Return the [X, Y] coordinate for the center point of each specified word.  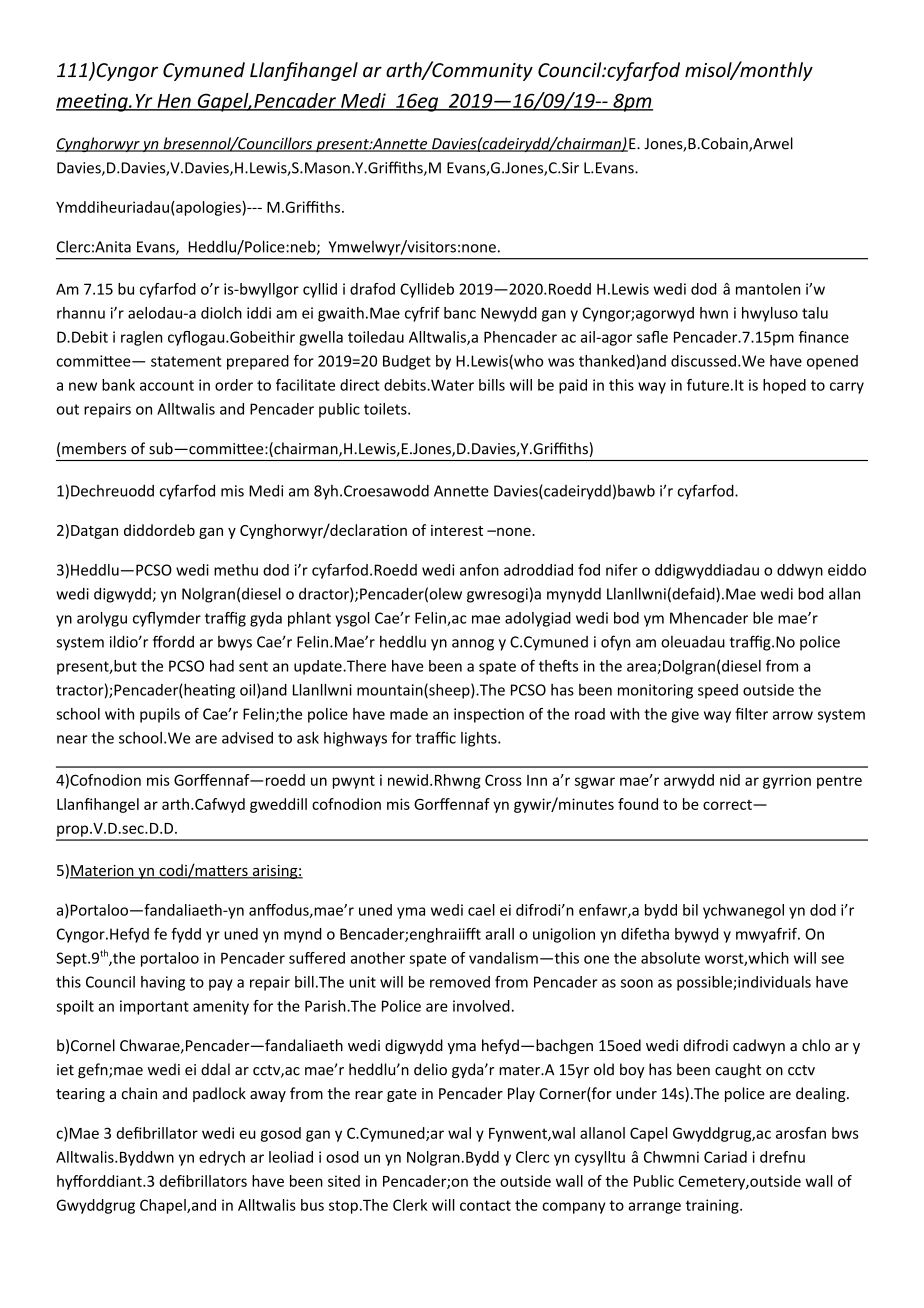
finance [824, 337]
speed [718, 691]
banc [460, 313]
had [222, 666]
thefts [558, 666]
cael [481, 910]
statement [186, 361]
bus [312, 1205]
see [832, 959]
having [163, 983]
